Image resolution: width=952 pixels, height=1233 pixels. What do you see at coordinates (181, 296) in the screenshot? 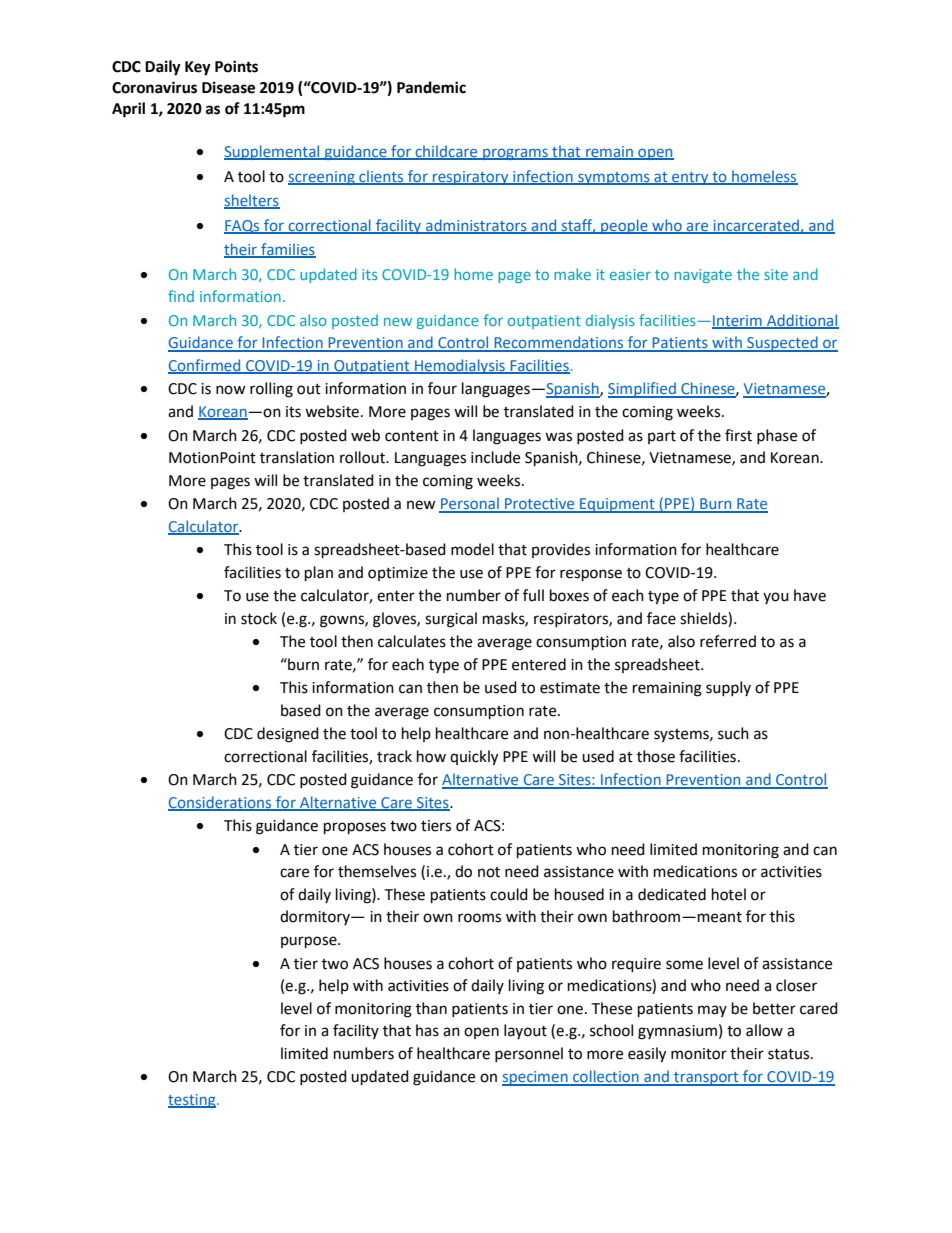
I see `find` at bounding box center [181, 296].
